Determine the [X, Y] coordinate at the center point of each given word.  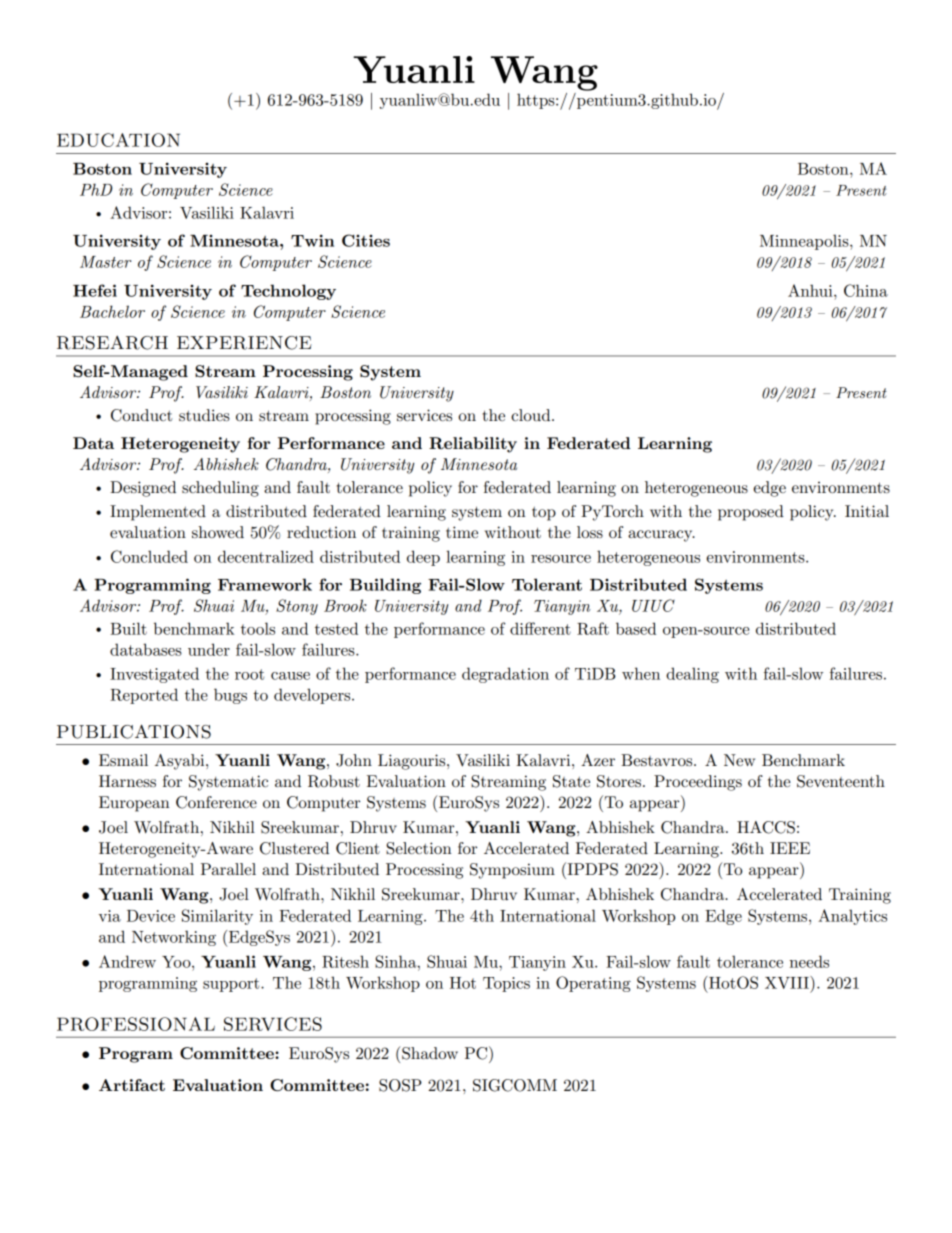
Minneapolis [805, 242]
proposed [751, 513]
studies [204, 415]
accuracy [661, 536]
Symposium [512, 871]
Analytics [852, 917]
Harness [127, 781]
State [571, 781]
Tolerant [547, 584]
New [739, 760]
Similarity [217, 917]
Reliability [473, 445]
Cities [366, 240]
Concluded [149, 556]
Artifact [132, 1085]
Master [105, 262]
